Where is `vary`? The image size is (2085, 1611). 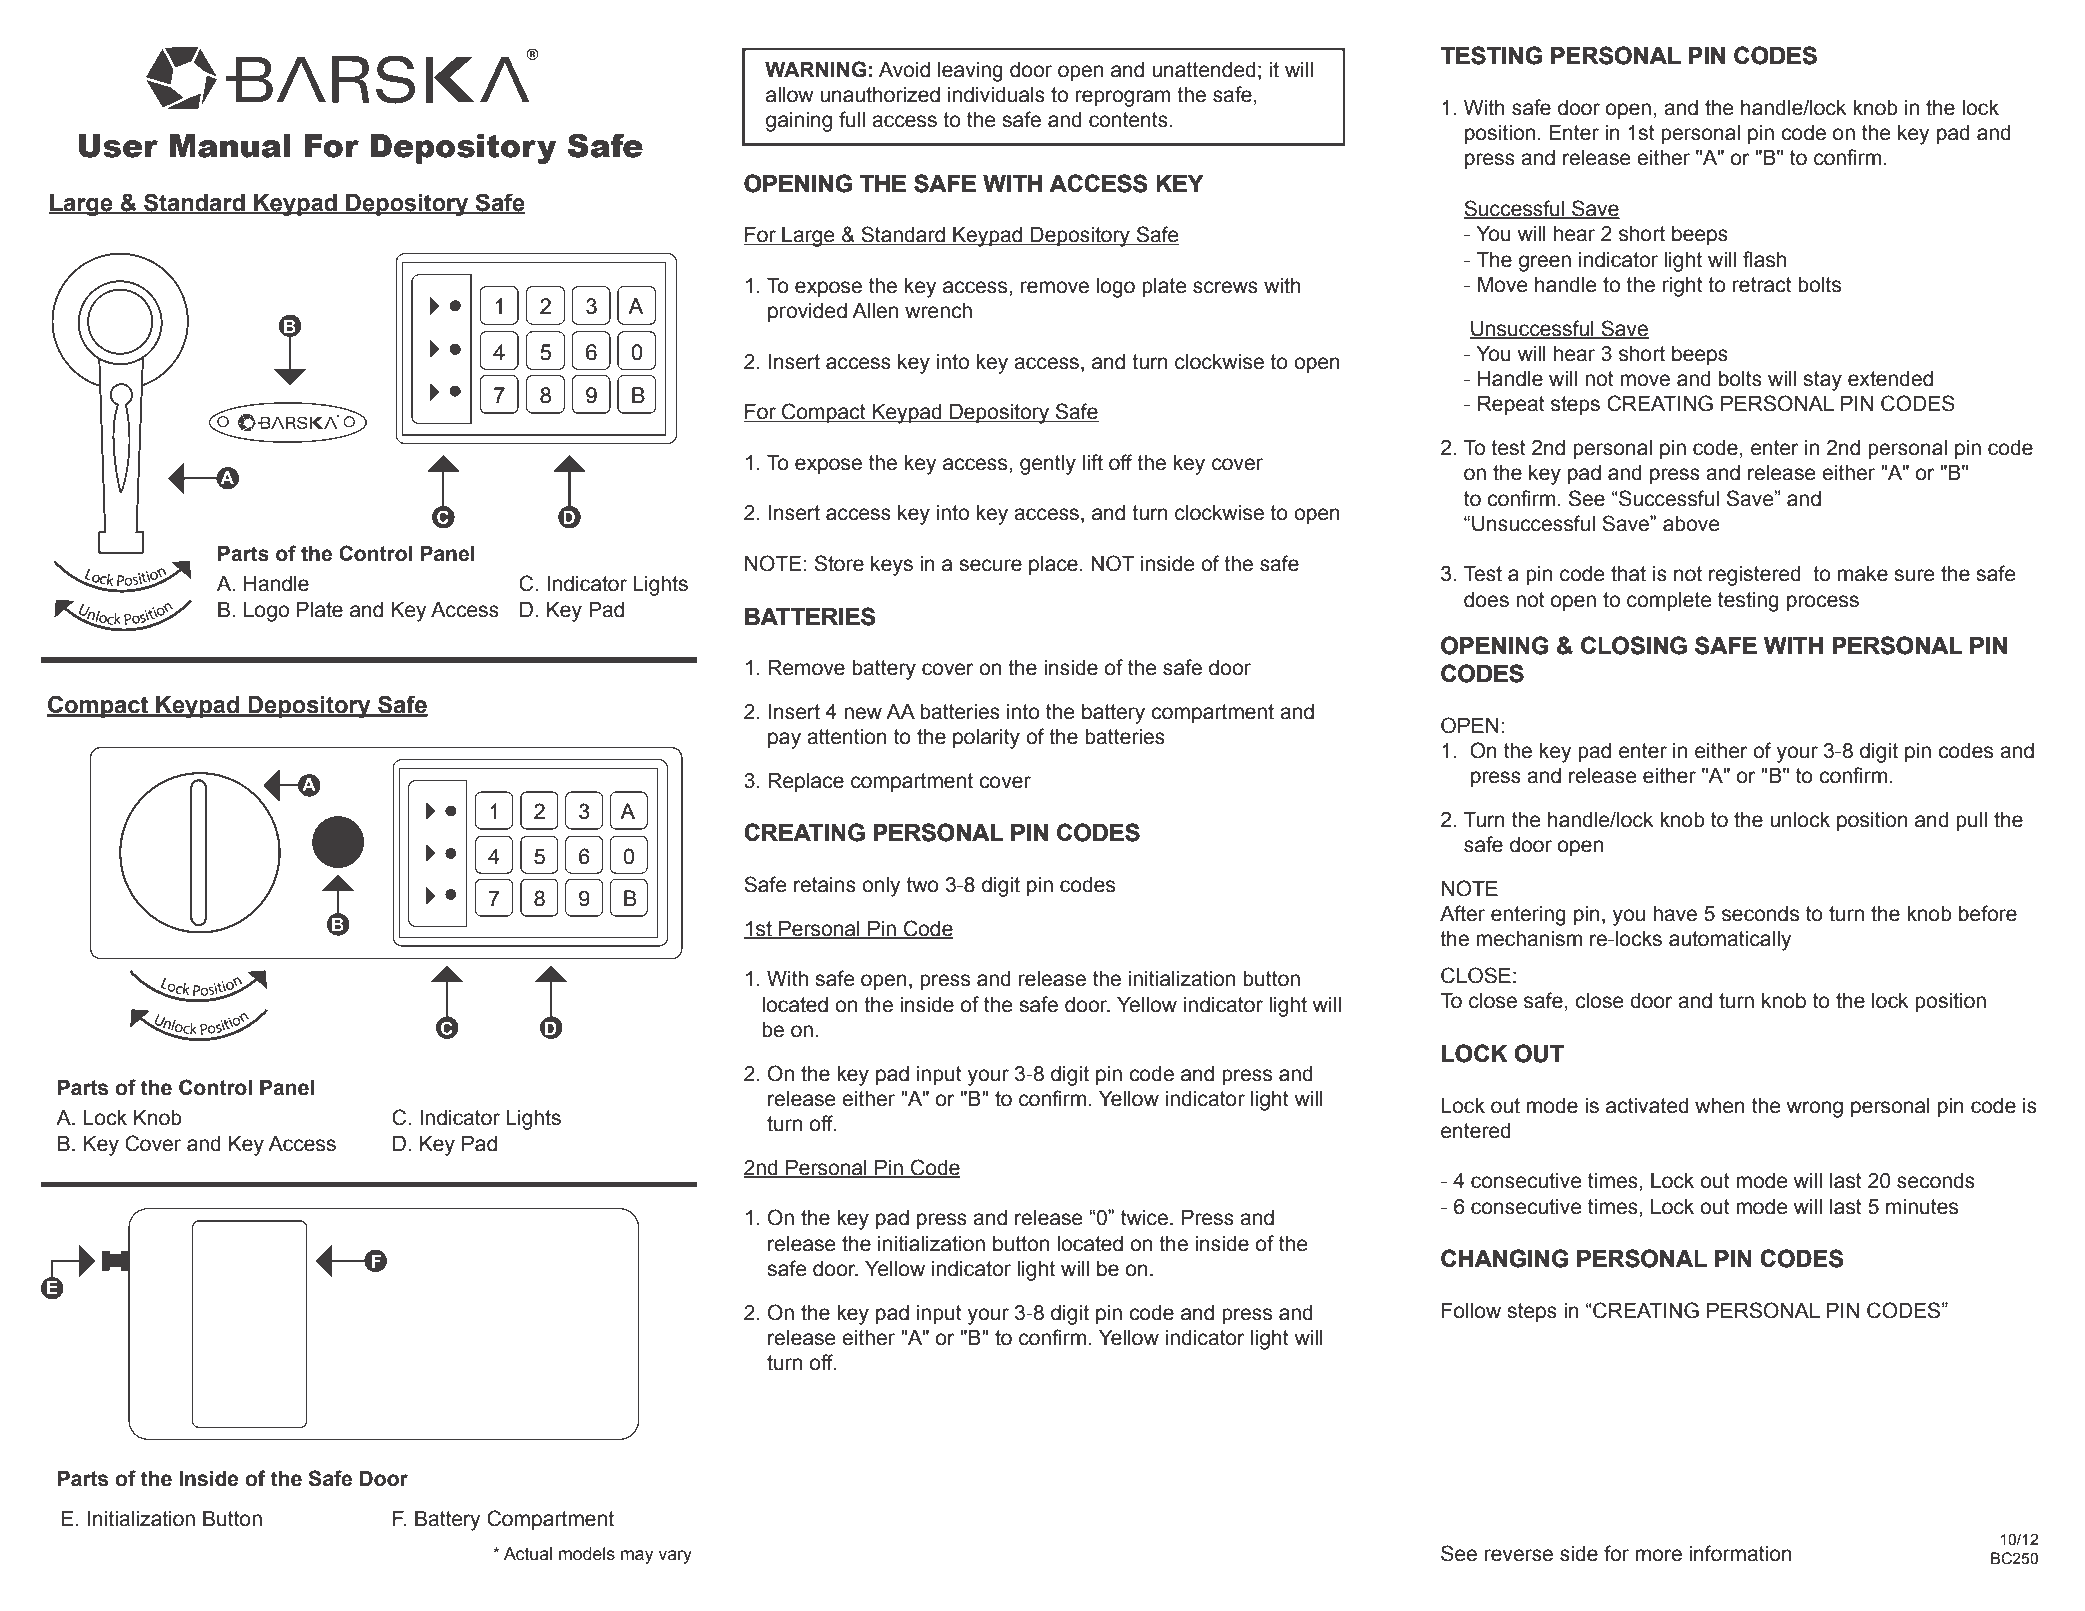
vary is located at coordinates (675, 1557).
